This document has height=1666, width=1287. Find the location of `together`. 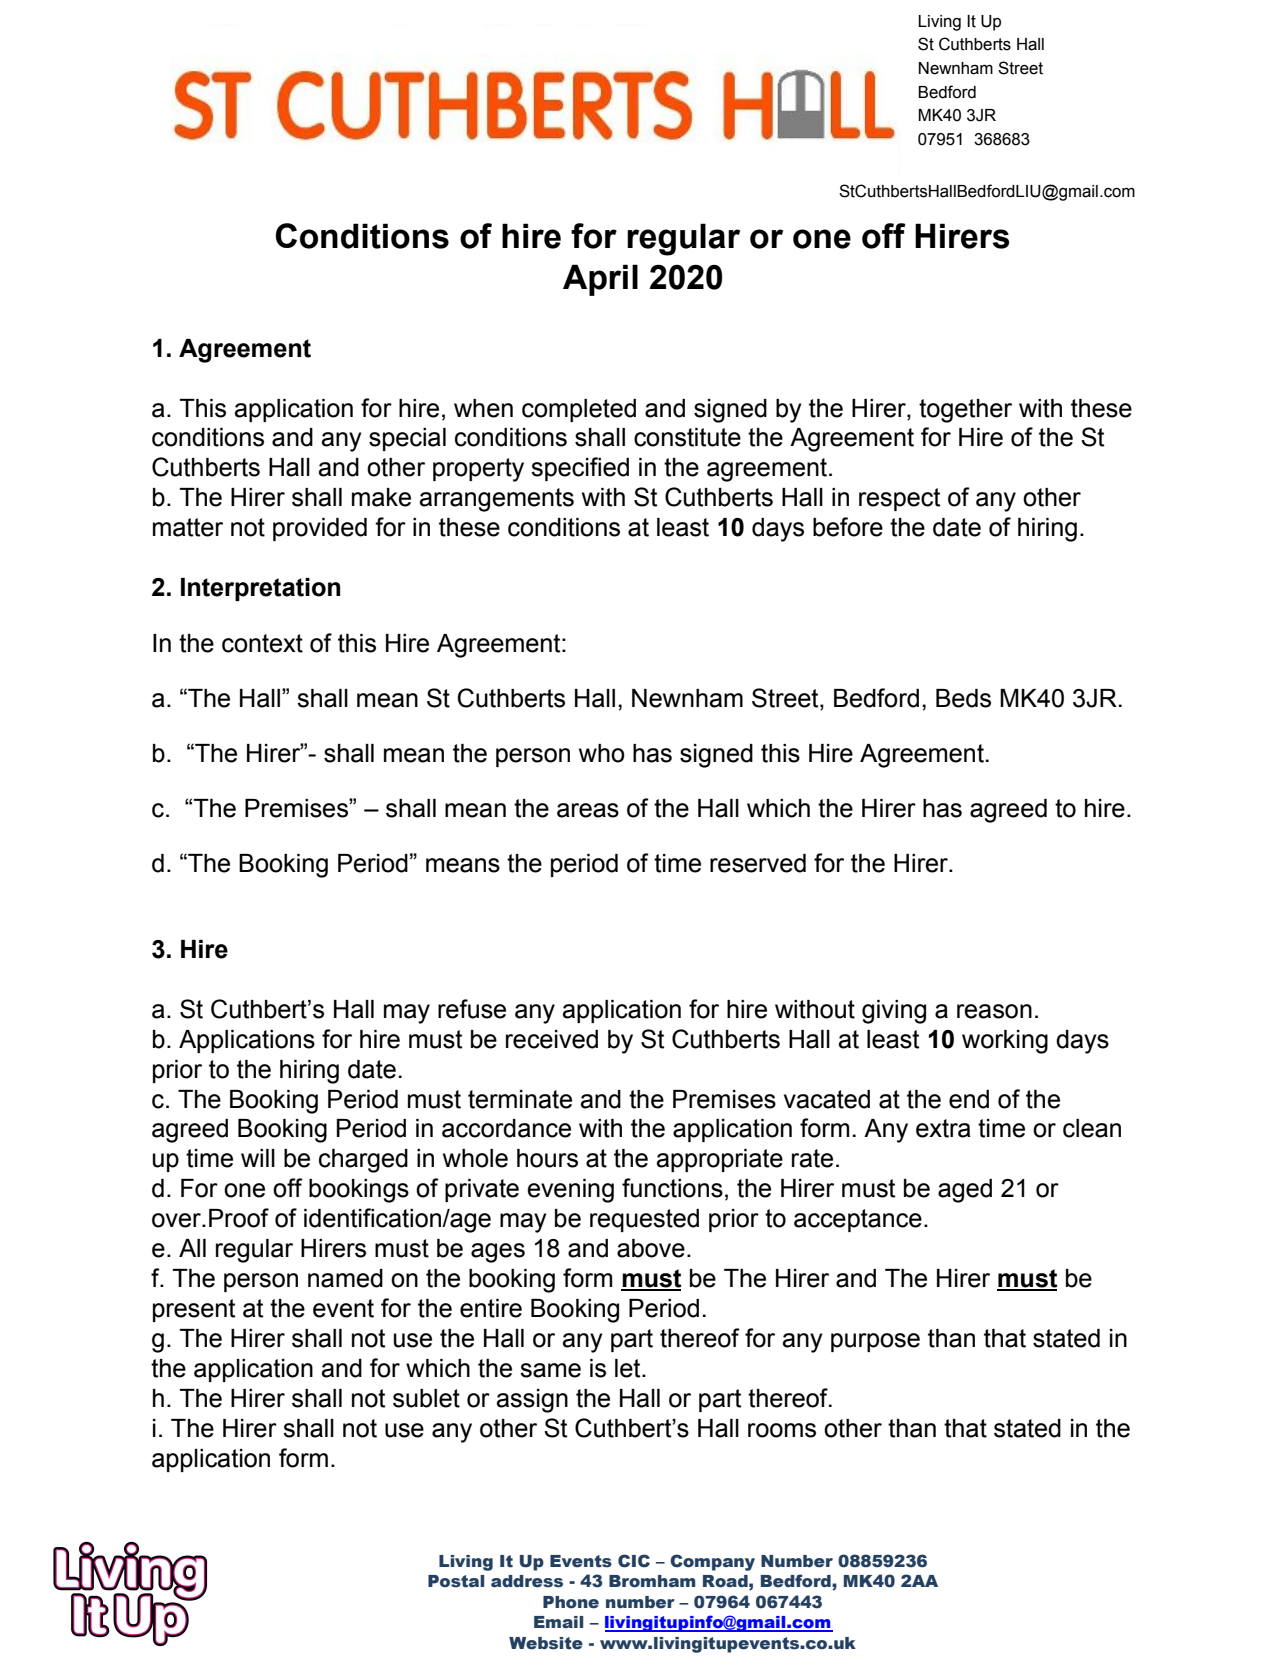

together is located at coordinates (965, 411).
